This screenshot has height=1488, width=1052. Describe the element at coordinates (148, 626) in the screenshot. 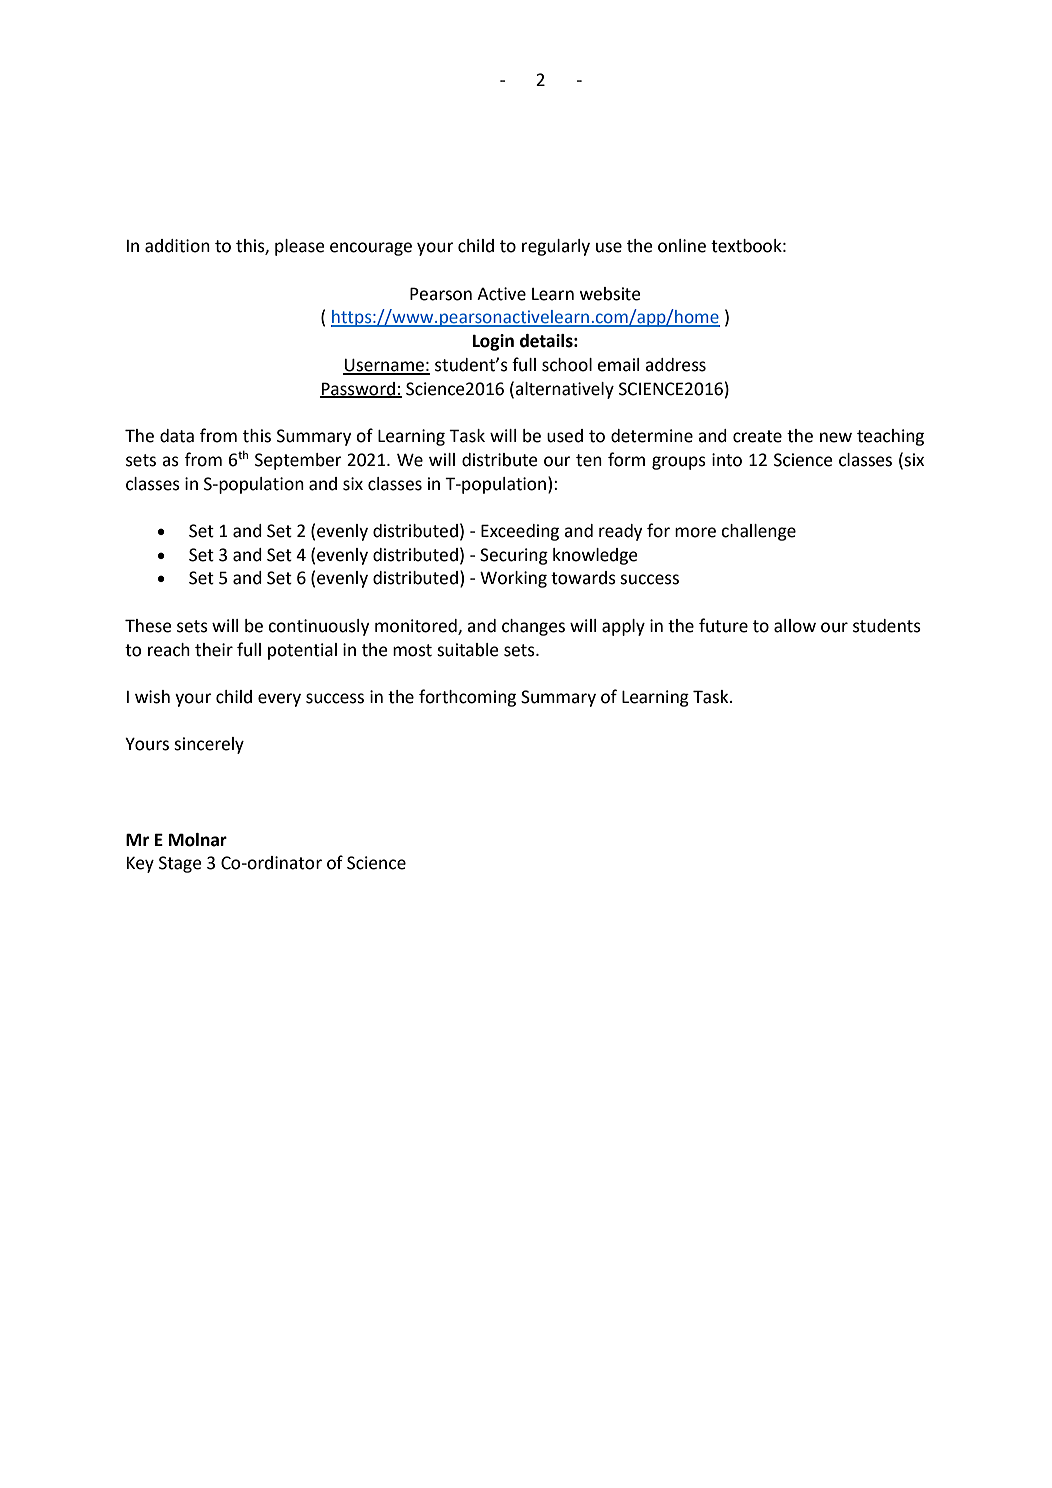

I see `These` at that location.
